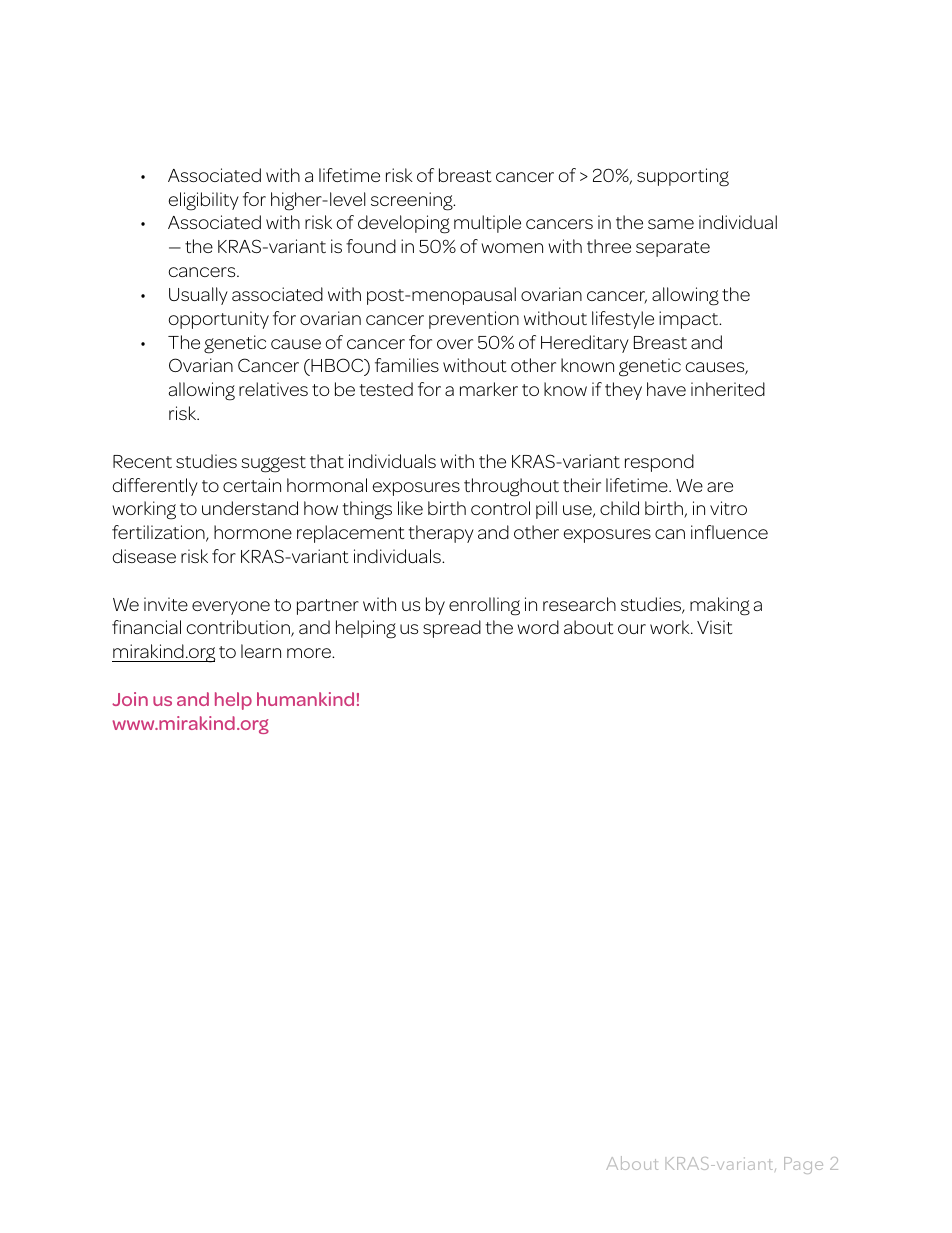 The height and width of the screenshot is (1233, 952). What do you see at coordinates (728, 508) in the screenshot?
I see `vitro` at bounding box center [728, 508].
